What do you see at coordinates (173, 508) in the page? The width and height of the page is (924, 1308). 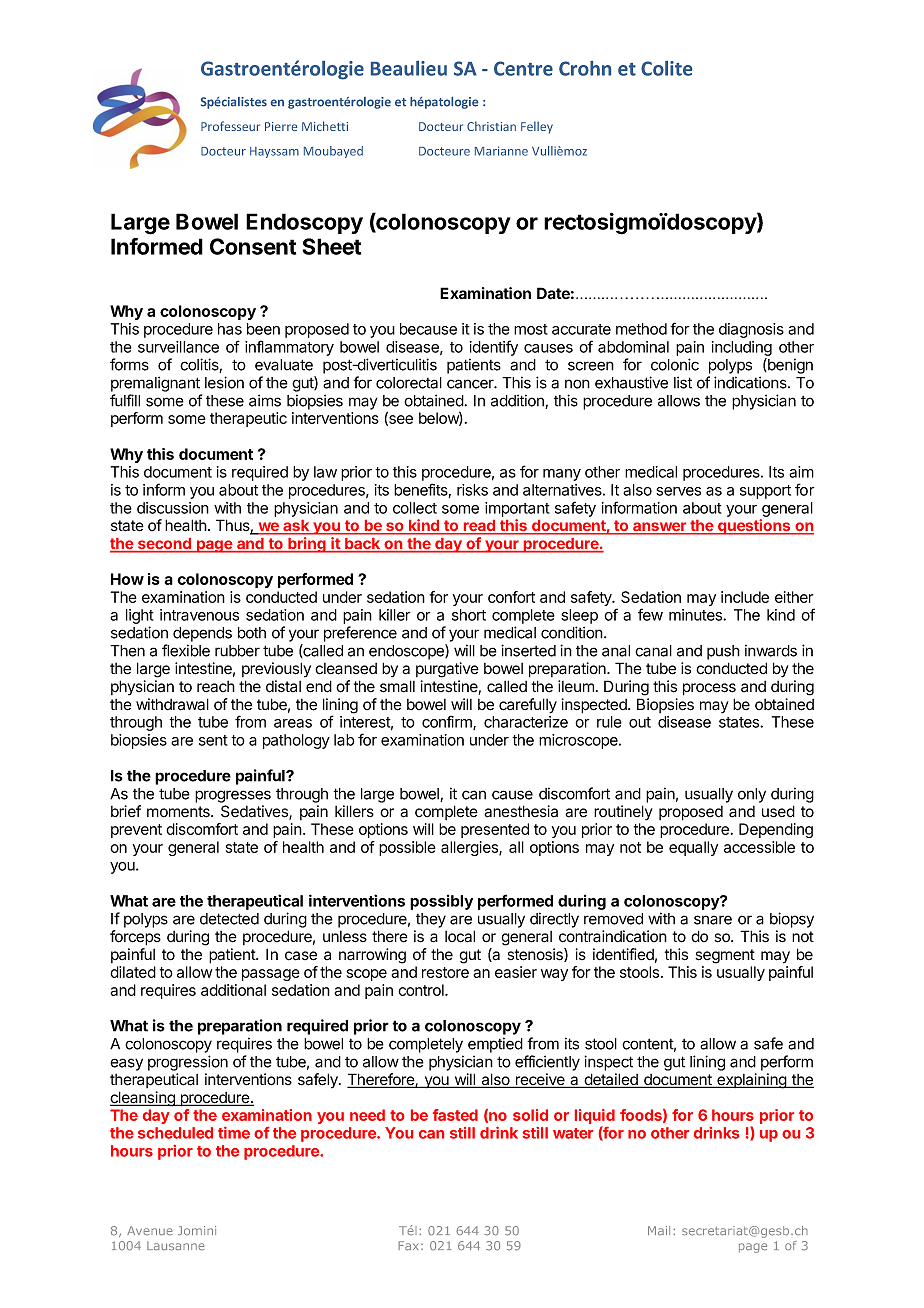 I see `discussion` at bounding box center [173, 508].
